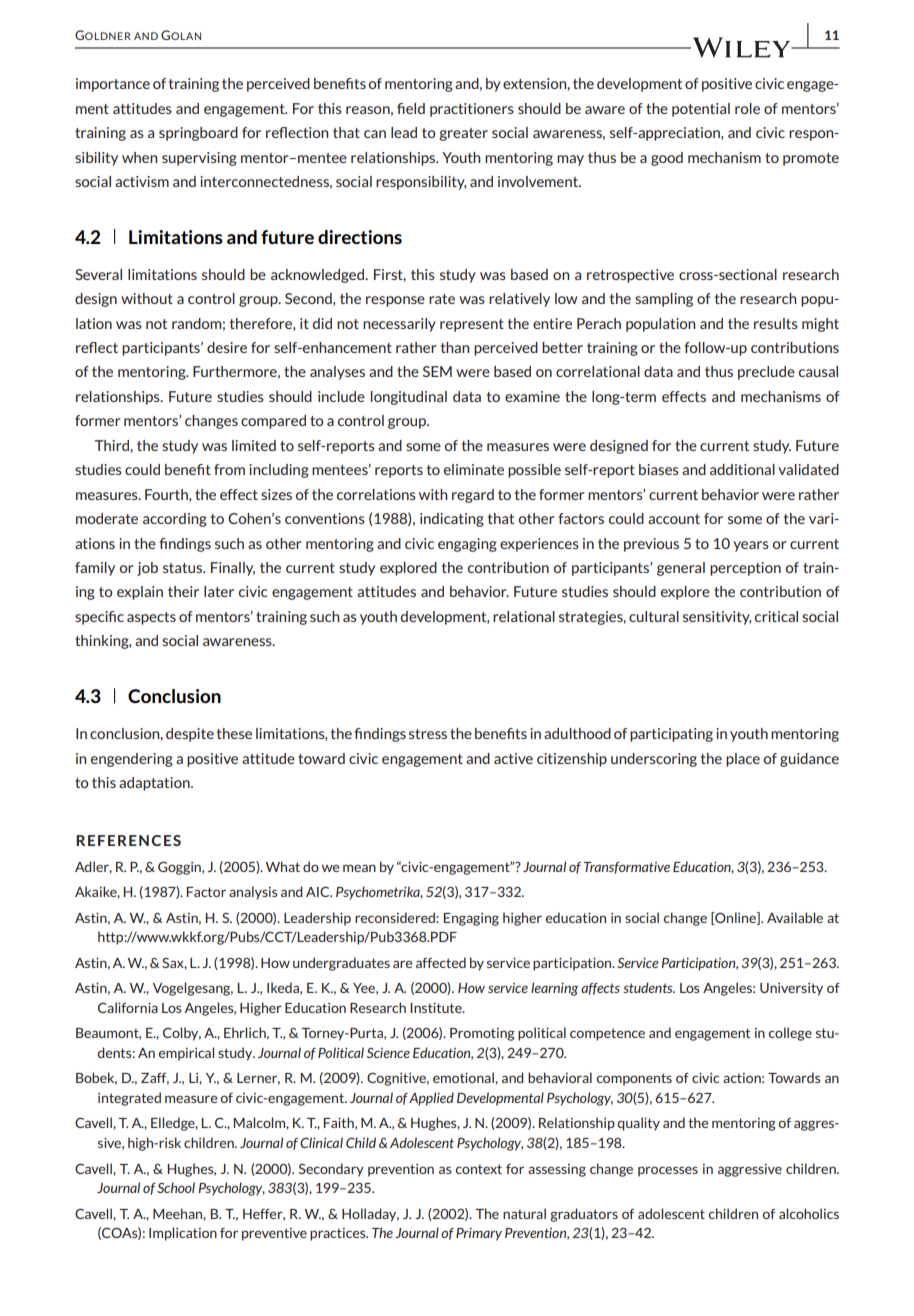 This screenshot has width=914, height=1316. I want to click on School, so click(176, 1187).
